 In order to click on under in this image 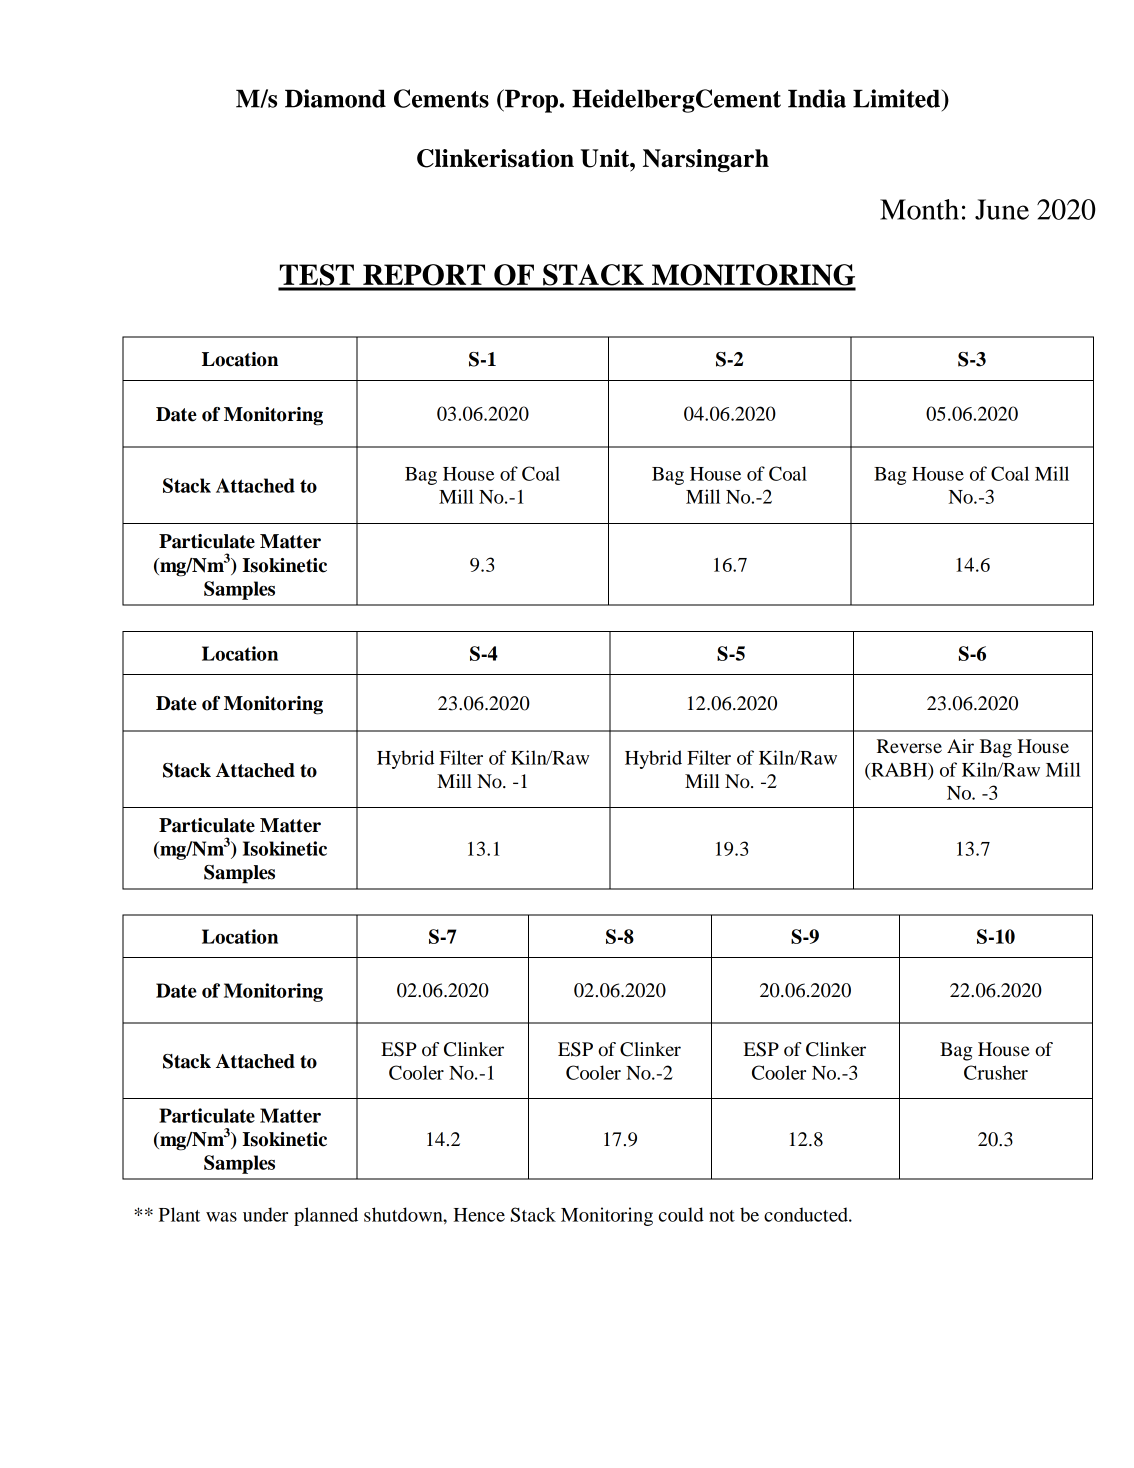, I will do `click(265, 1214)`.
